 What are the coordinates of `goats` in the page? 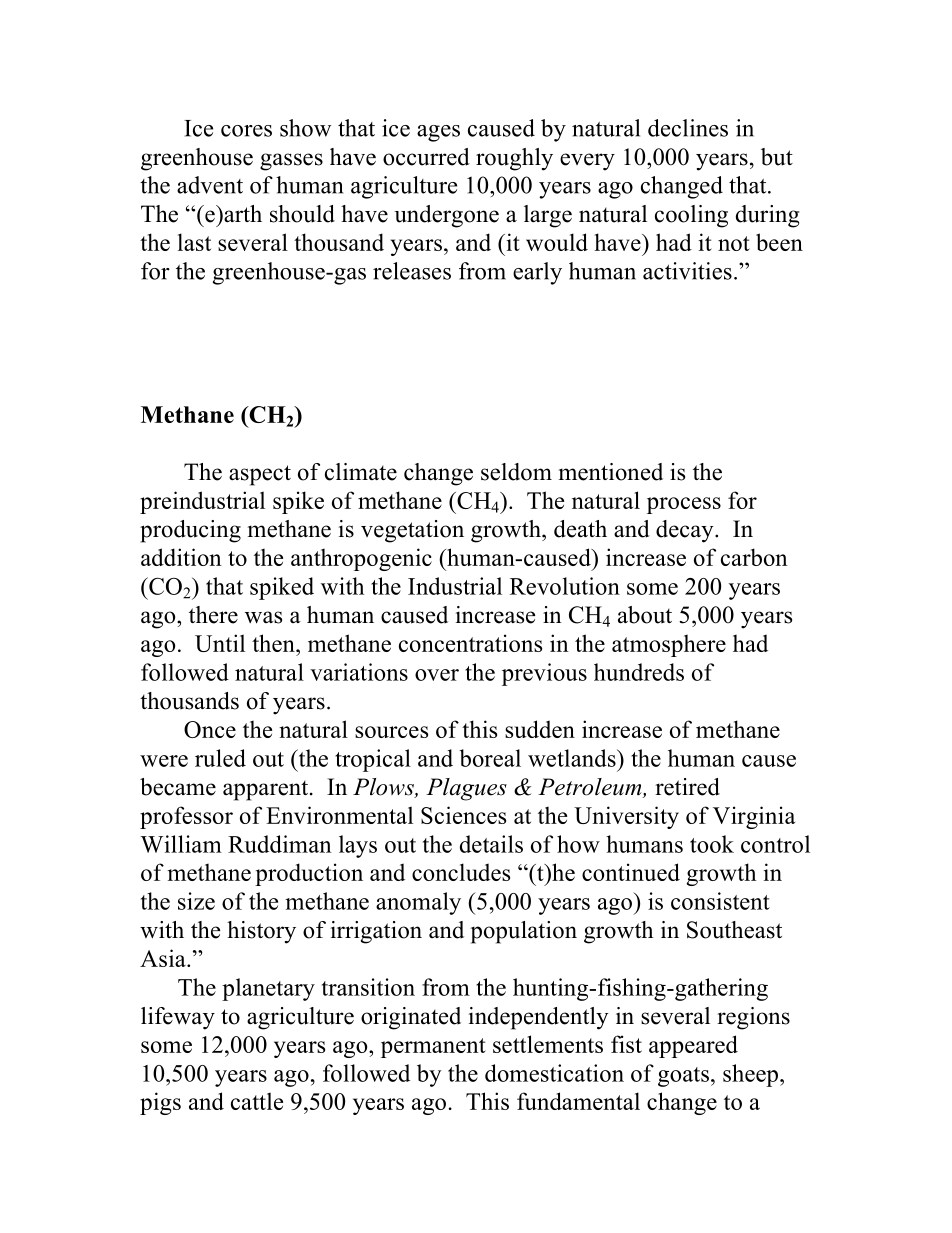 It's located at (683, 1077).
